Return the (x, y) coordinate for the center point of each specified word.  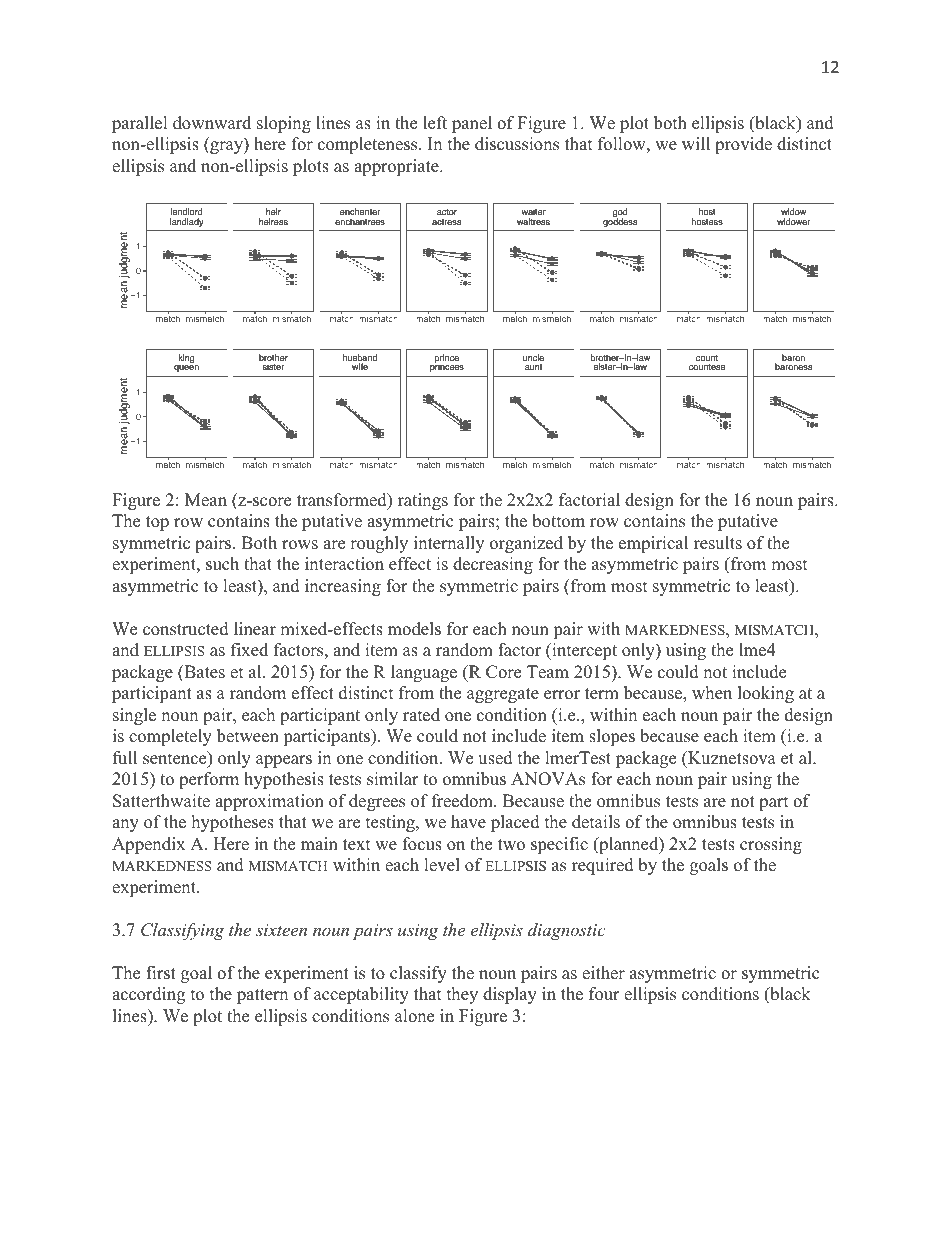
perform (209, 780)
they (462, 995)
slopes (612, 737)
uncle (533, 357)
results (718, 543)
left (435, 123)
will (696, 143)
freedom (463, 801)
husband (360, 359)
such (222, 564)
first (161, 973)
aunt (533, 367)
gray (227, 147)
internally (449, 544)
